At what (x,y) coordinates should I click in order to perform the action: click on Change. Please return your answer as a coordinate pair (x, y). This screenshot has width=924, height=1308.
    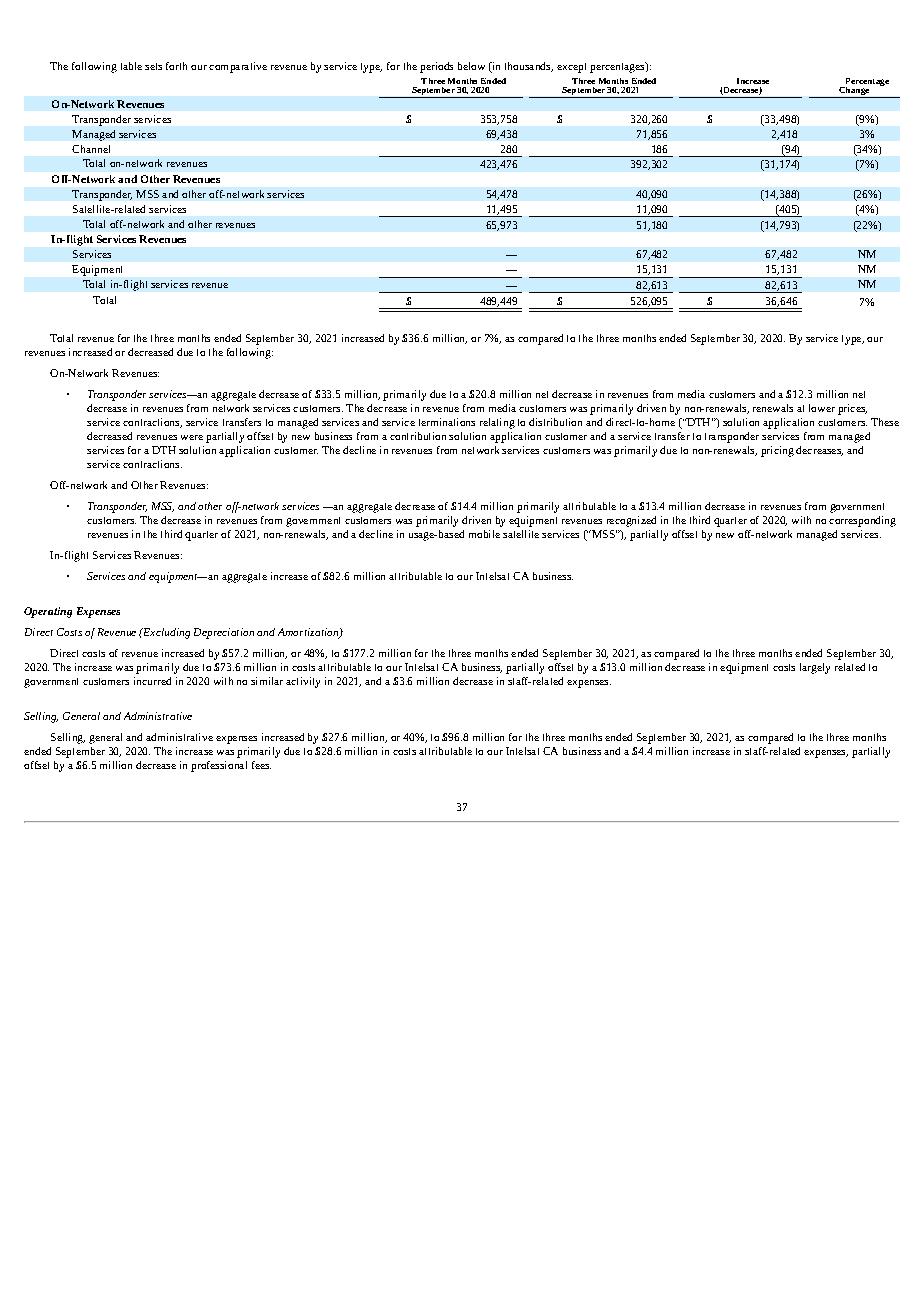
    Looking at the image, I should click on (854, 92).
